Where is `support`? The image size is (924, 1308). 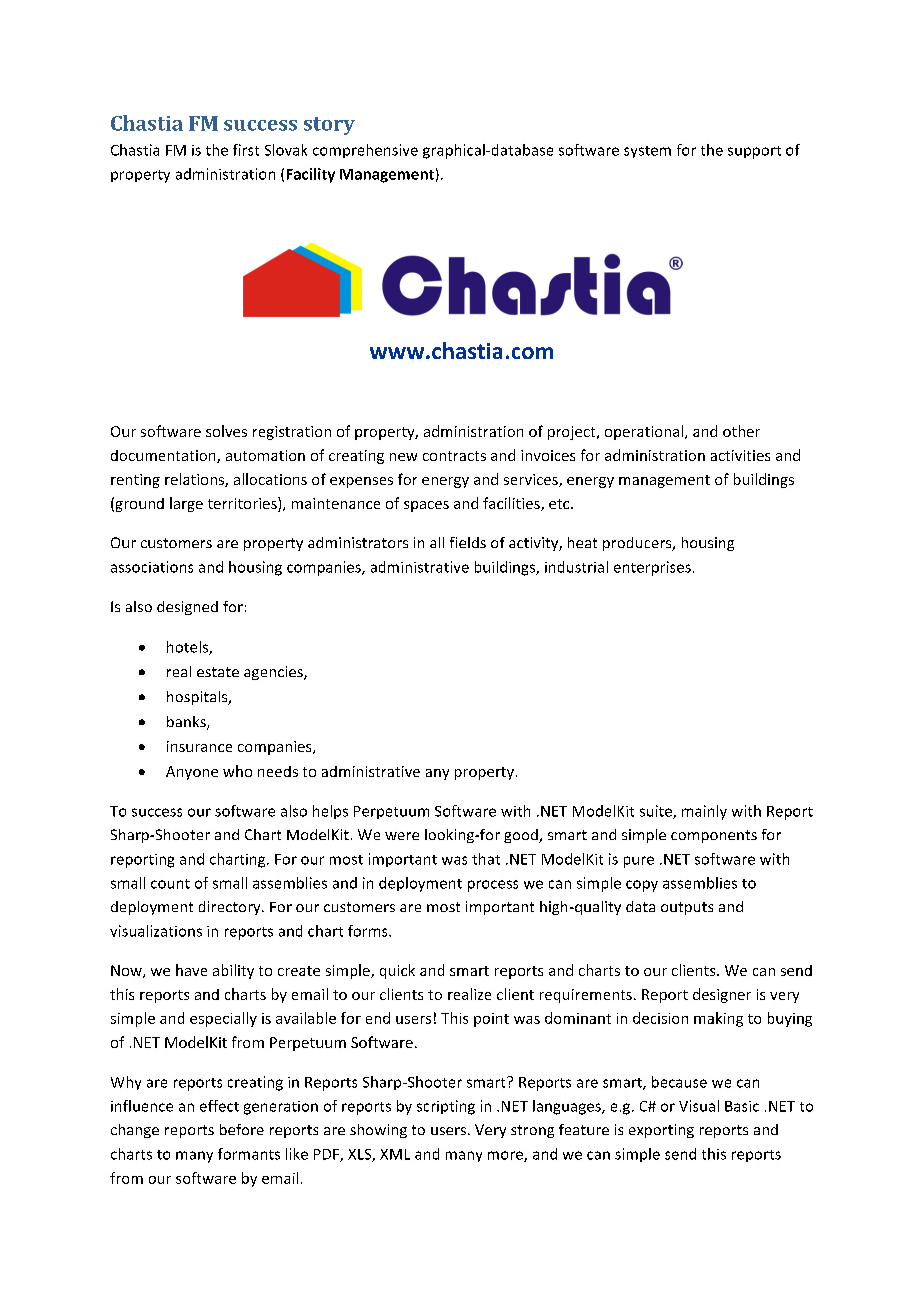
support is located at coordinates (754, 152).
